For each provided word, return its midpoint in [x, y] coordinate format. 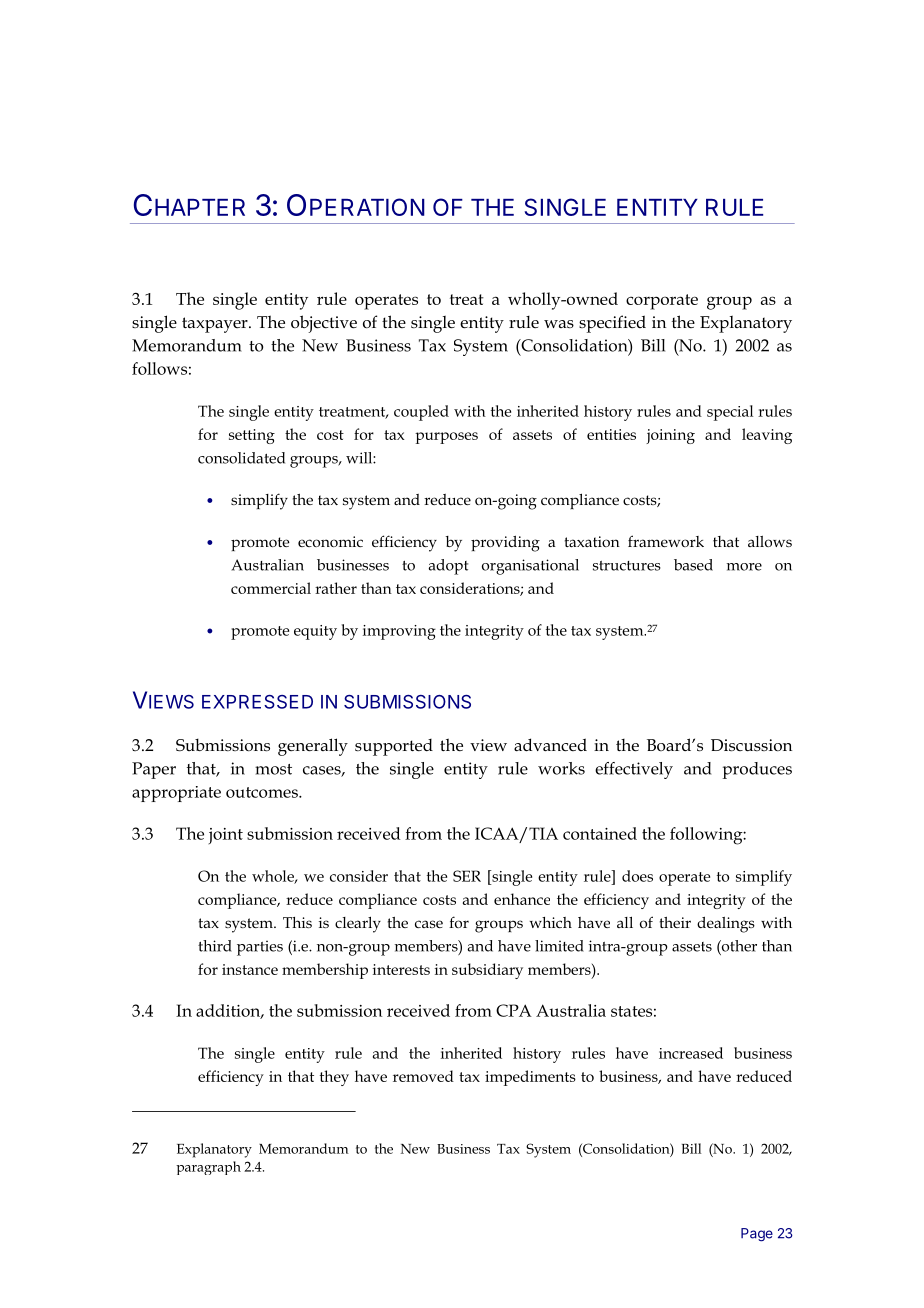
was [559, 324]
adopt [448, 567]
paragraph [208, 1168]
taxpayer [216, 325]
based [693, 565]
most [273, 769]
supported [394, 747]
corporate [662, 302]
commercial [271, 588]
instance [250, 969]
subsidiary [487, 971]
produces [757, 770]
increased [691, 1053]
